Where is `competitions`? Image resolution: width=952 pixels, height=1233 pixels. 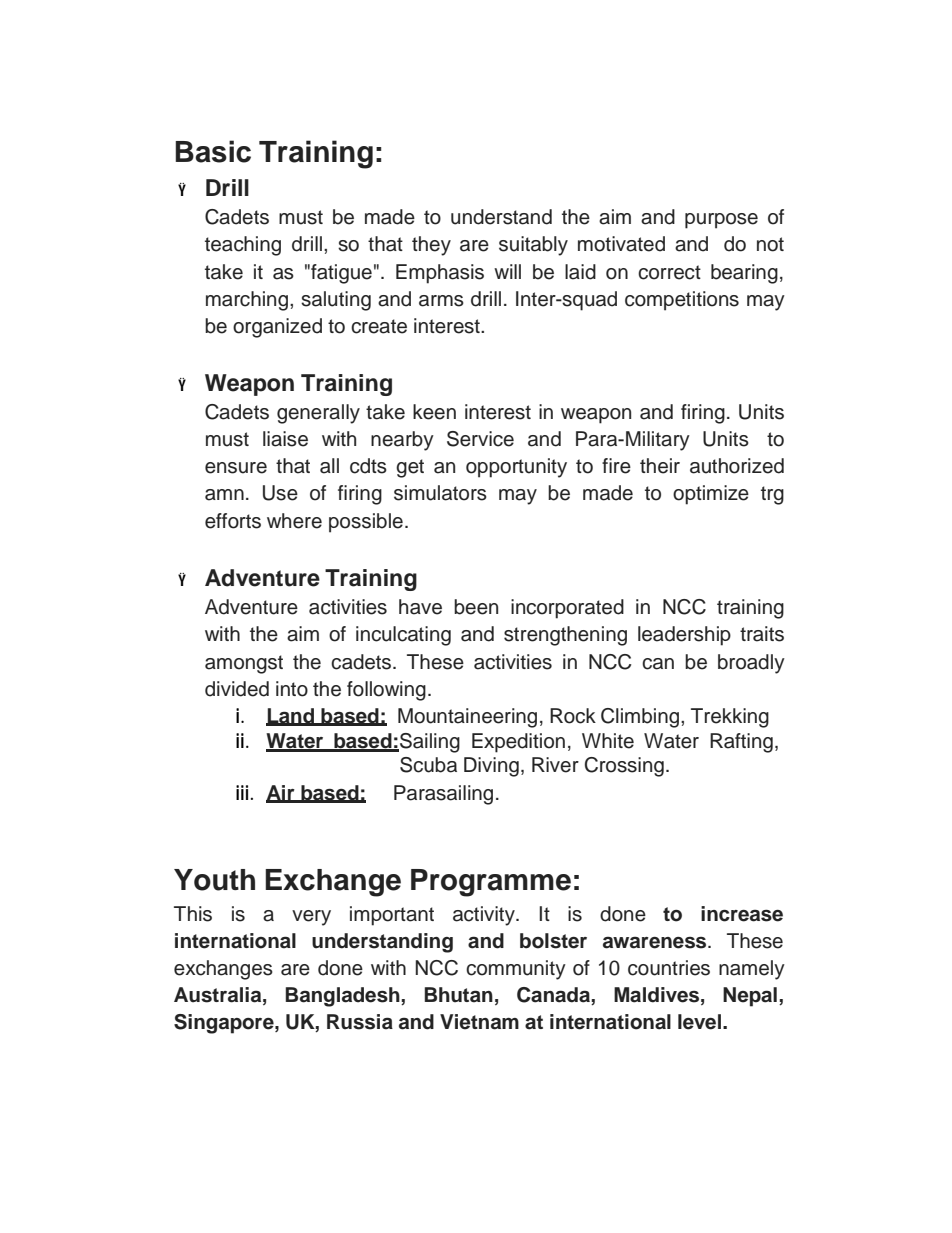 competitions is located at coordinates (682, 301).
